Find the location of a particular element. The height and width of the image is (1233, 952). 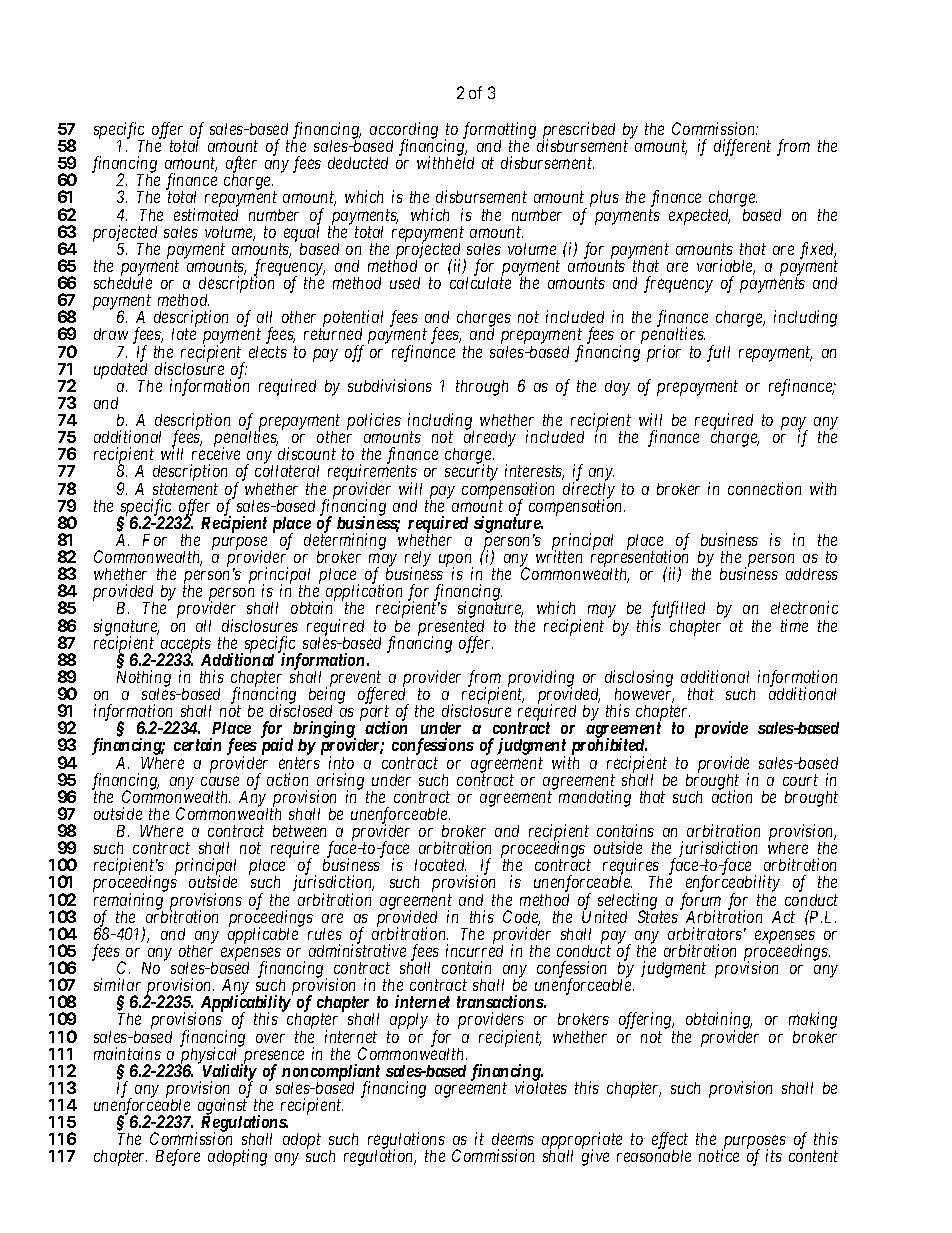

accepts is located at coordinates (185, 646).
